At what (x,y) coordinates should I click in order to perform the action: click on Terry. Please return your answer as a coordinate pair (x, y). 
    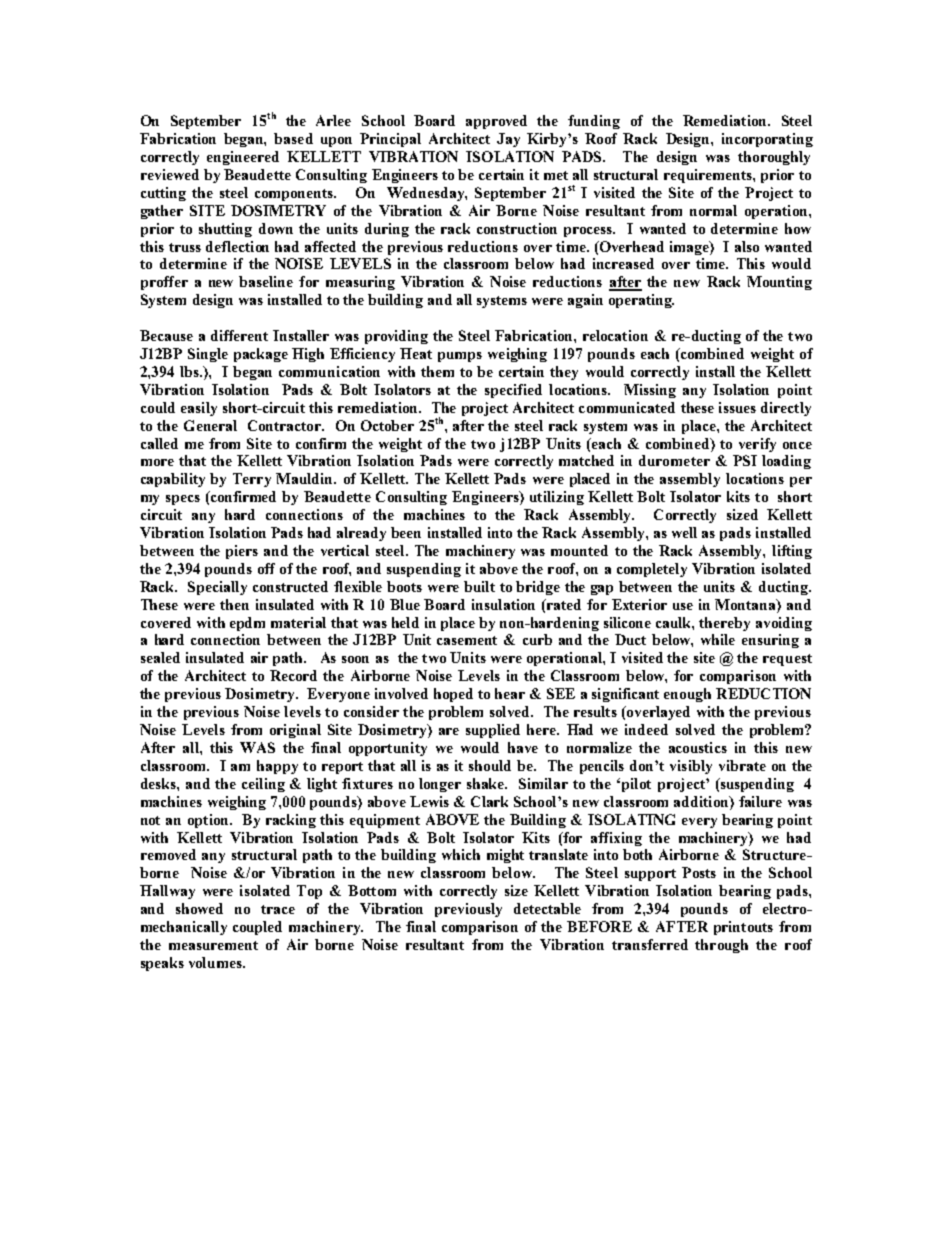
    Looking at the image, I should click on (252, 480).
